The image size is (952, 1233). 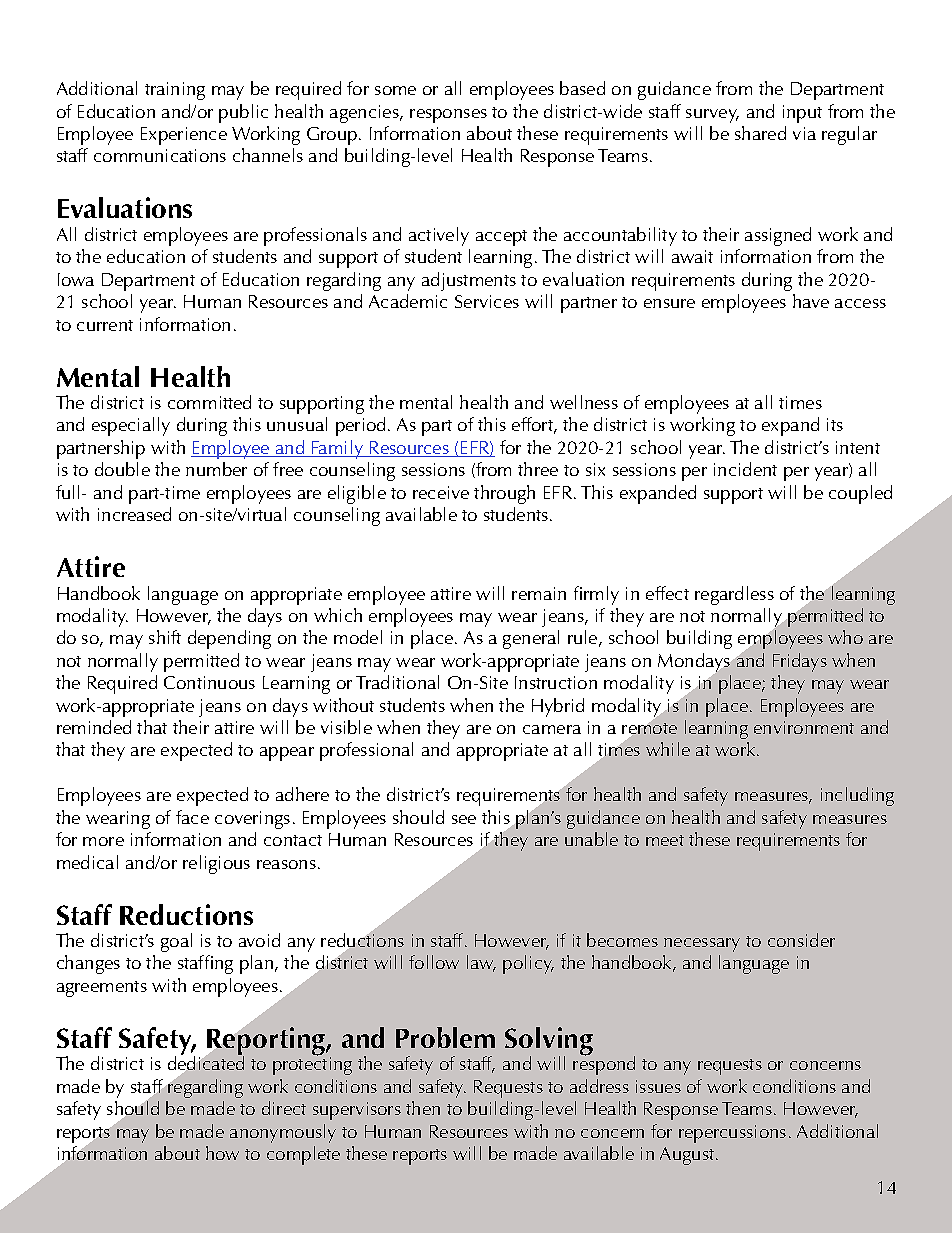 What do you see at coordinates (534, 425) in the image?
I see `effort` at bounding box center [534, 425].
